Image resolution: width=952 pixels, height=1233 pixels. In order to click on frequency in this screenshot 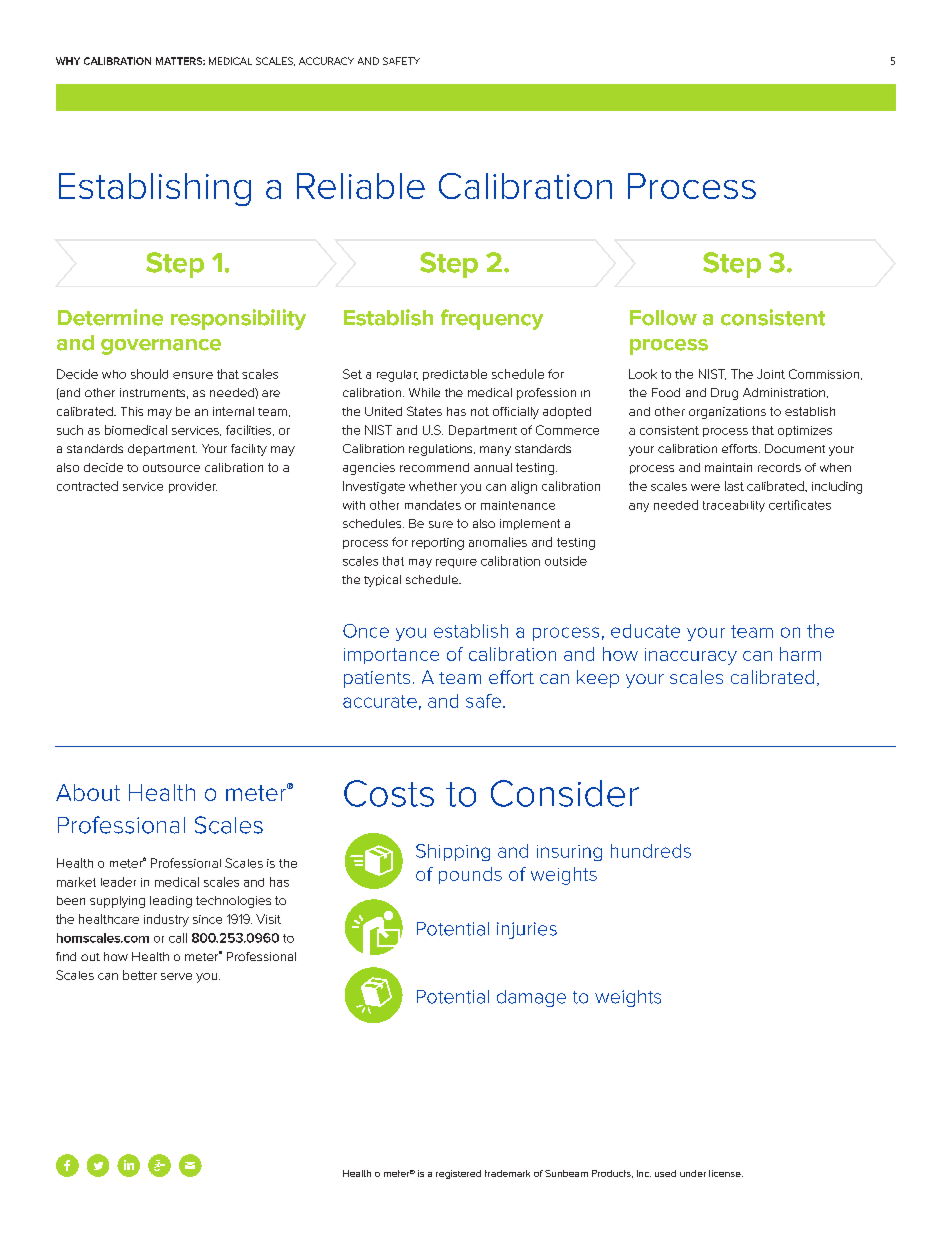, I will do `click(492, 319)`.
